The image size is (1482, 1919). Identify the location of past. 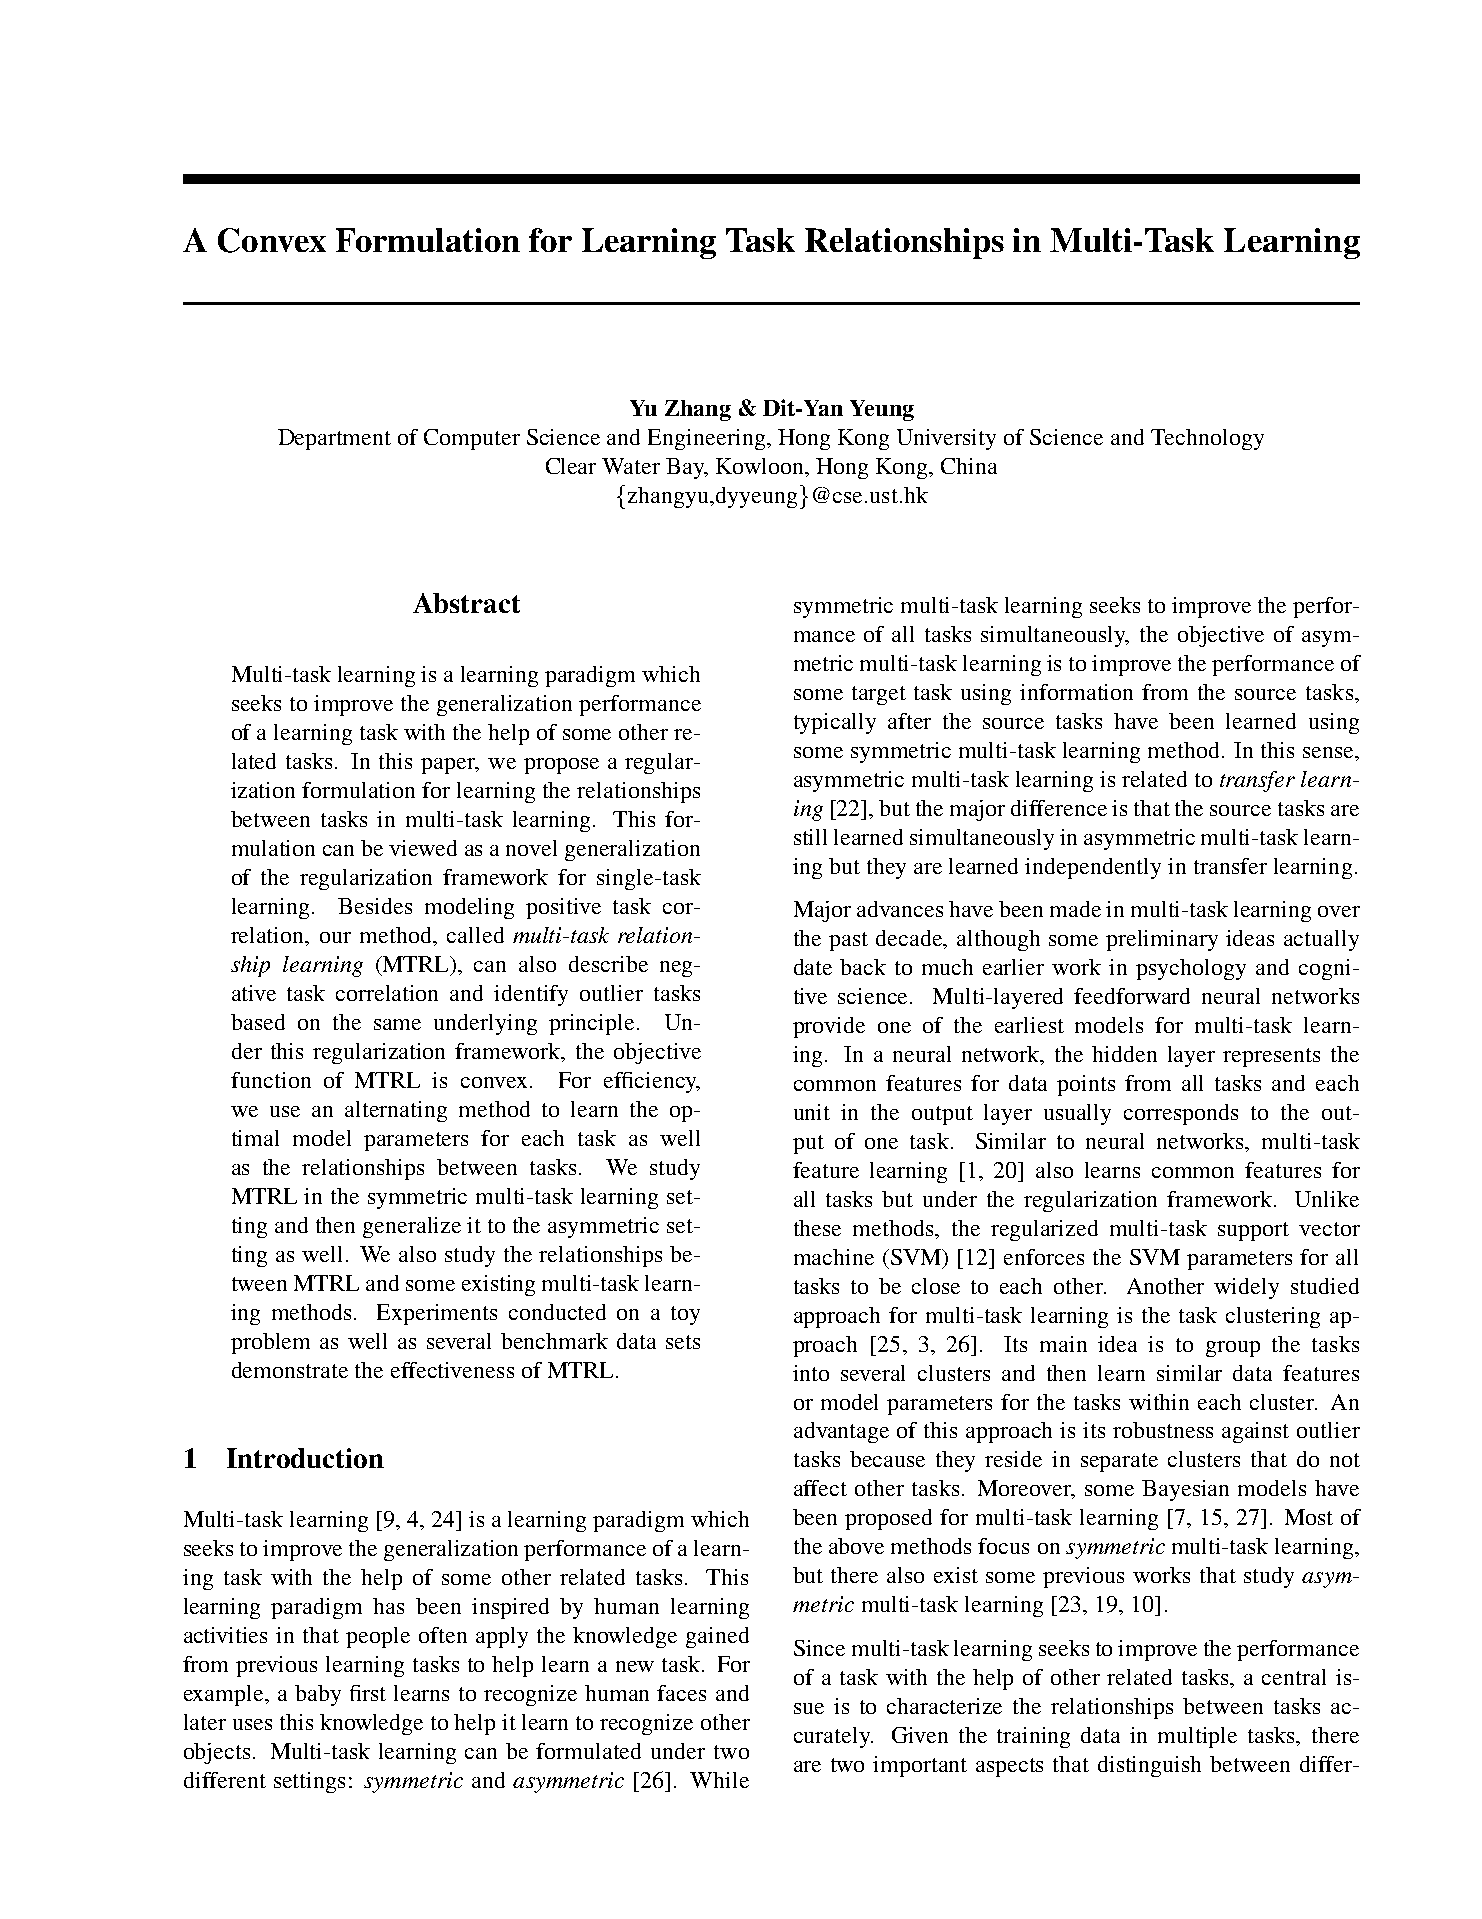
(848, 941).
